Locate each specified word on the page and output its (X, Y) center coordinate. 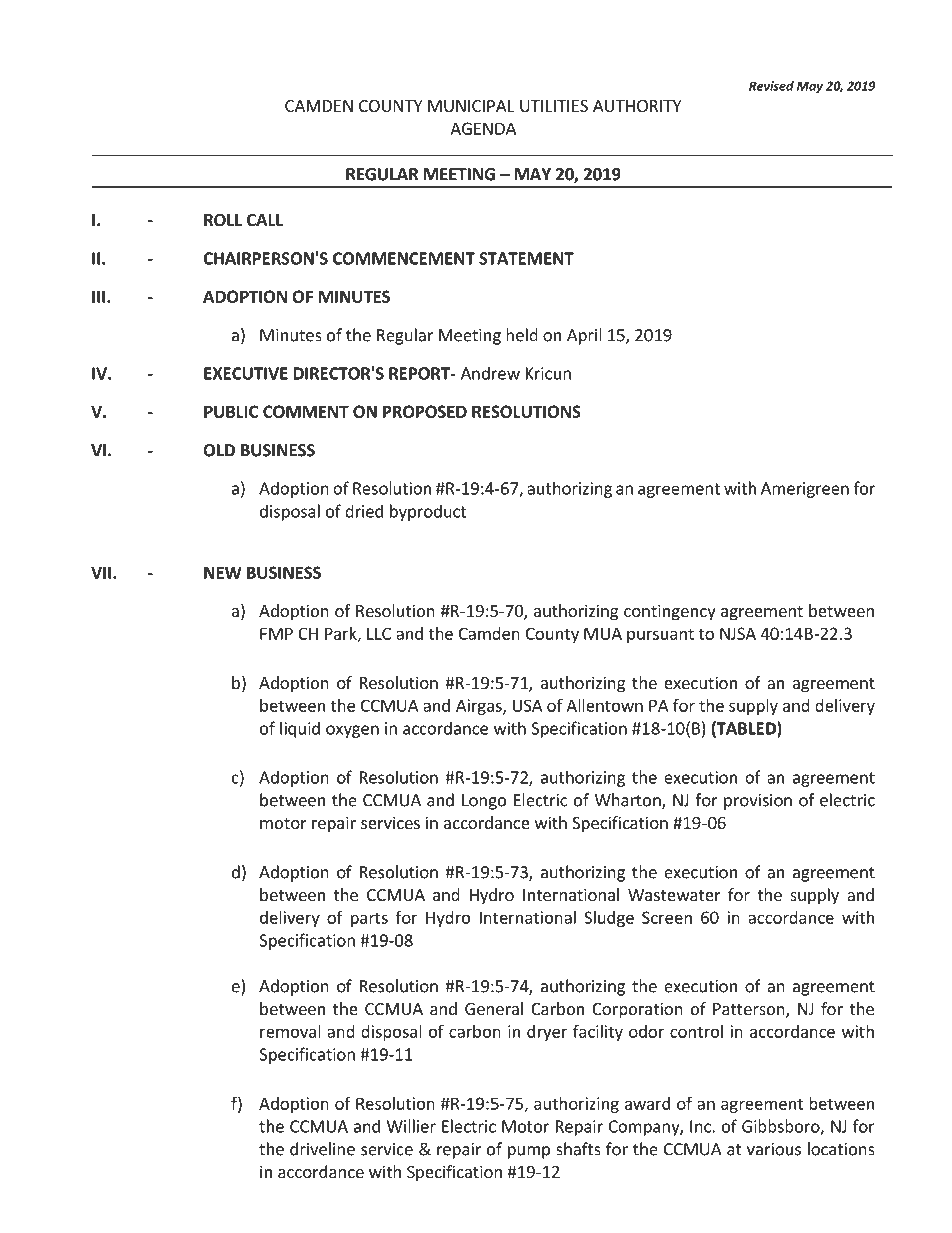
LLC (379, 633)
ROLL (223, 220)
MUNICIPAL (471, 106)
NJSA (738, 633)
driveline (322, 1149)
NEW (223, 572)
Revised (771, 86)
